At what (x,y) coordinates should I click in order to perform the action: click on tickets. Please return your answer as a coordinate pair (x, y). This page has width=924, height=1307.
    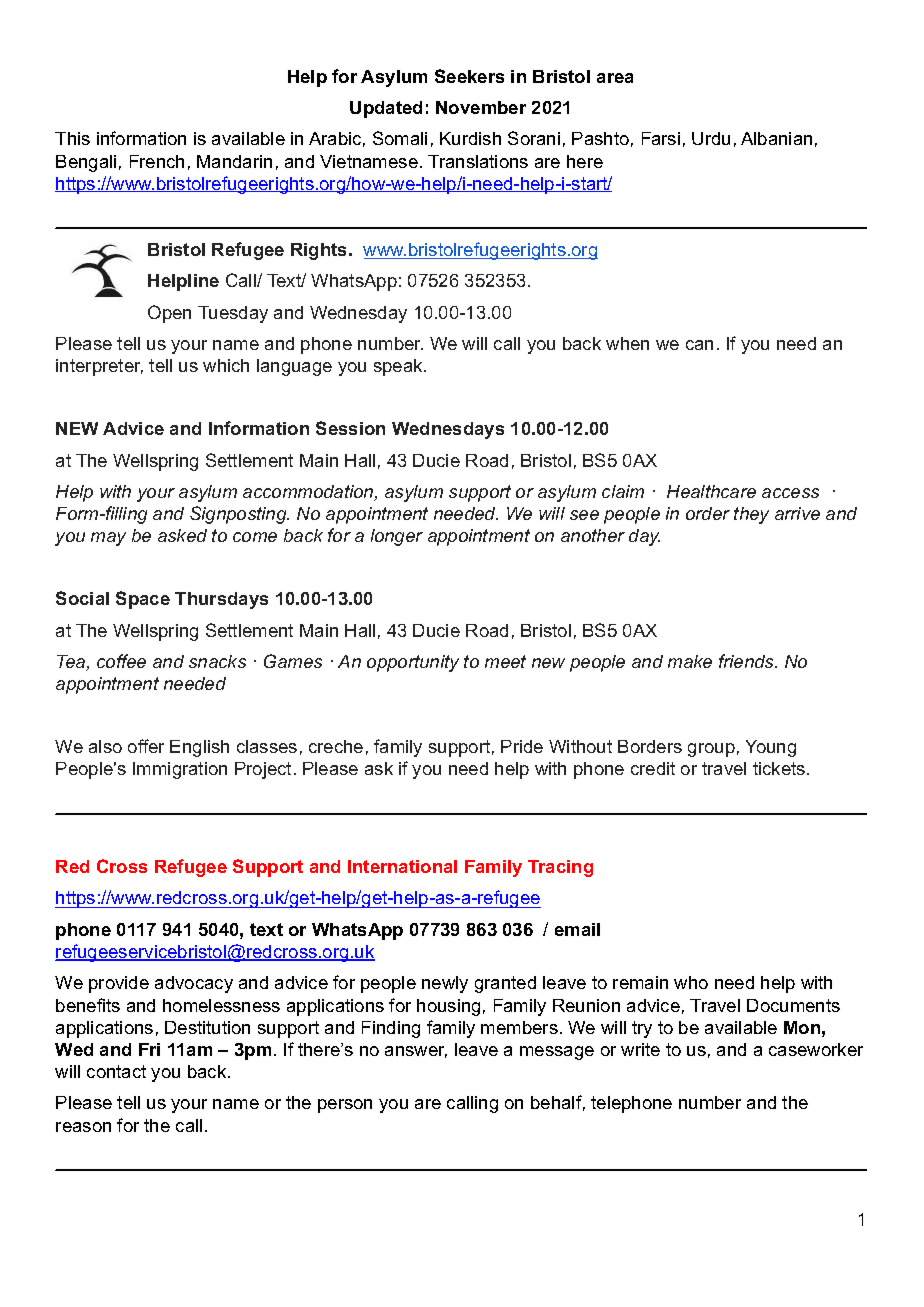
    Looking at the image, I should click on (779, 768).
